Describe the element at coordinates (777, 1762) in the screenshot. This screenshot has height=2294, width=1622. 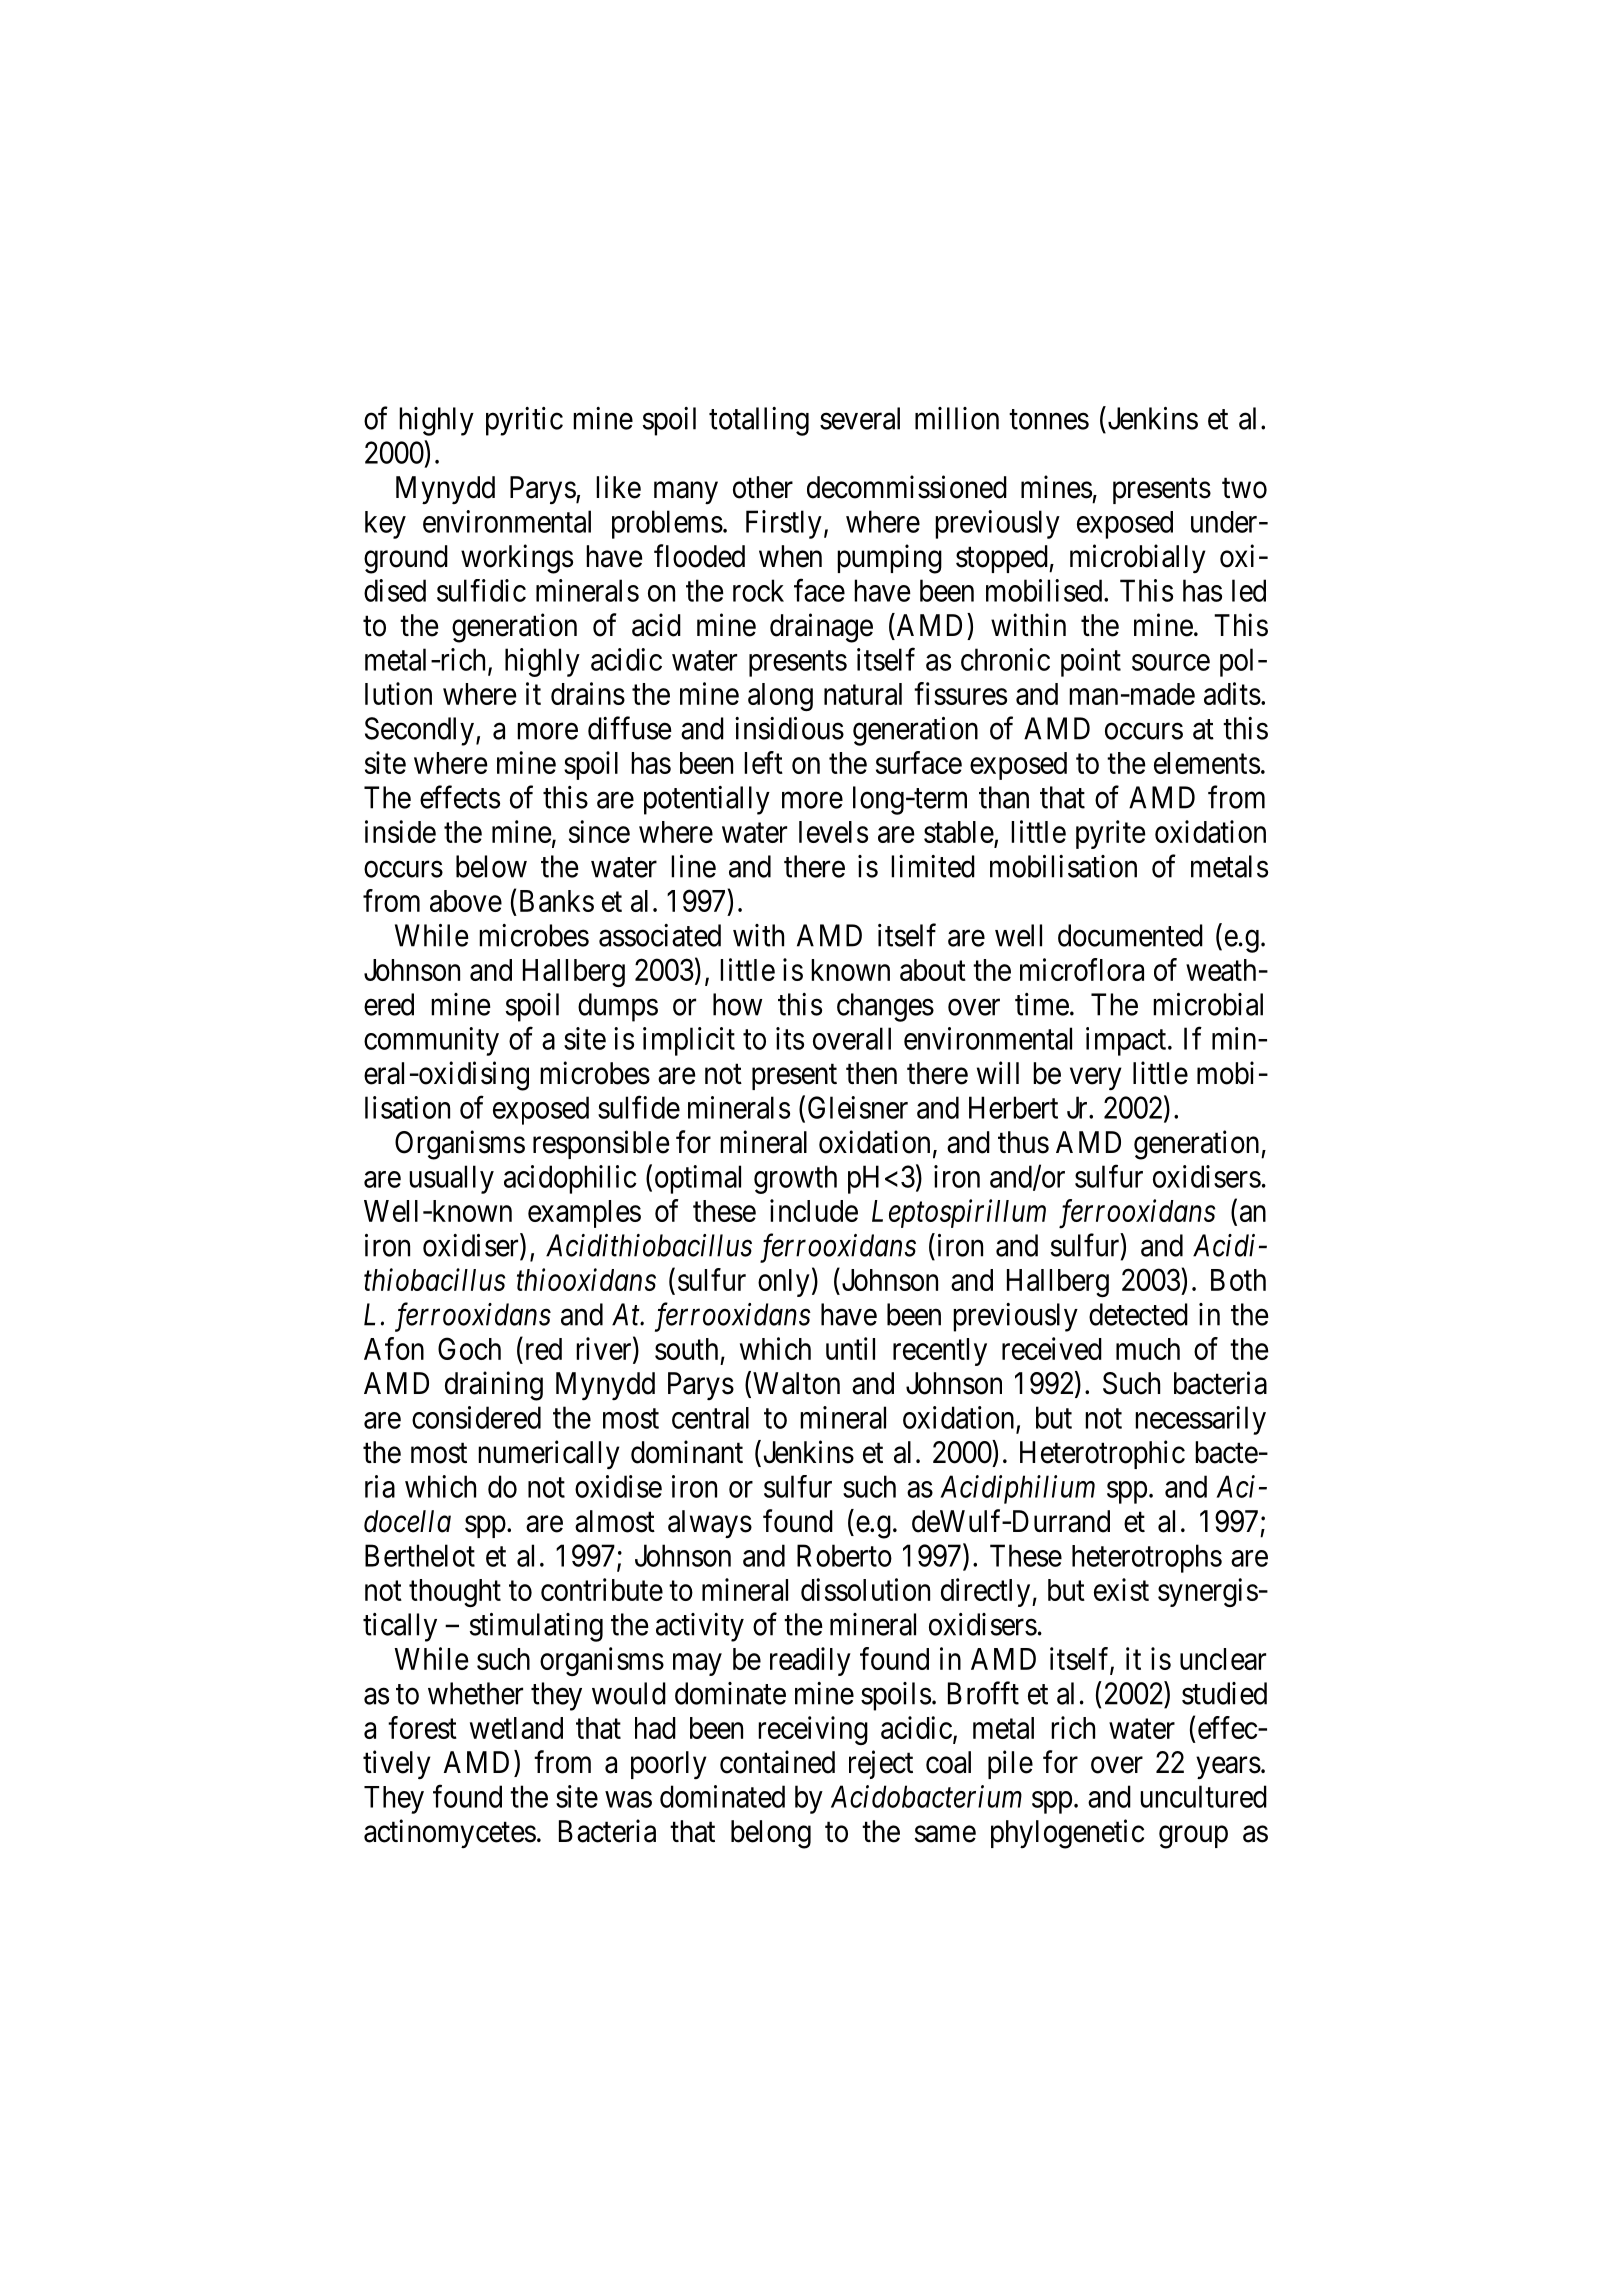
I see `contained` at that location.
